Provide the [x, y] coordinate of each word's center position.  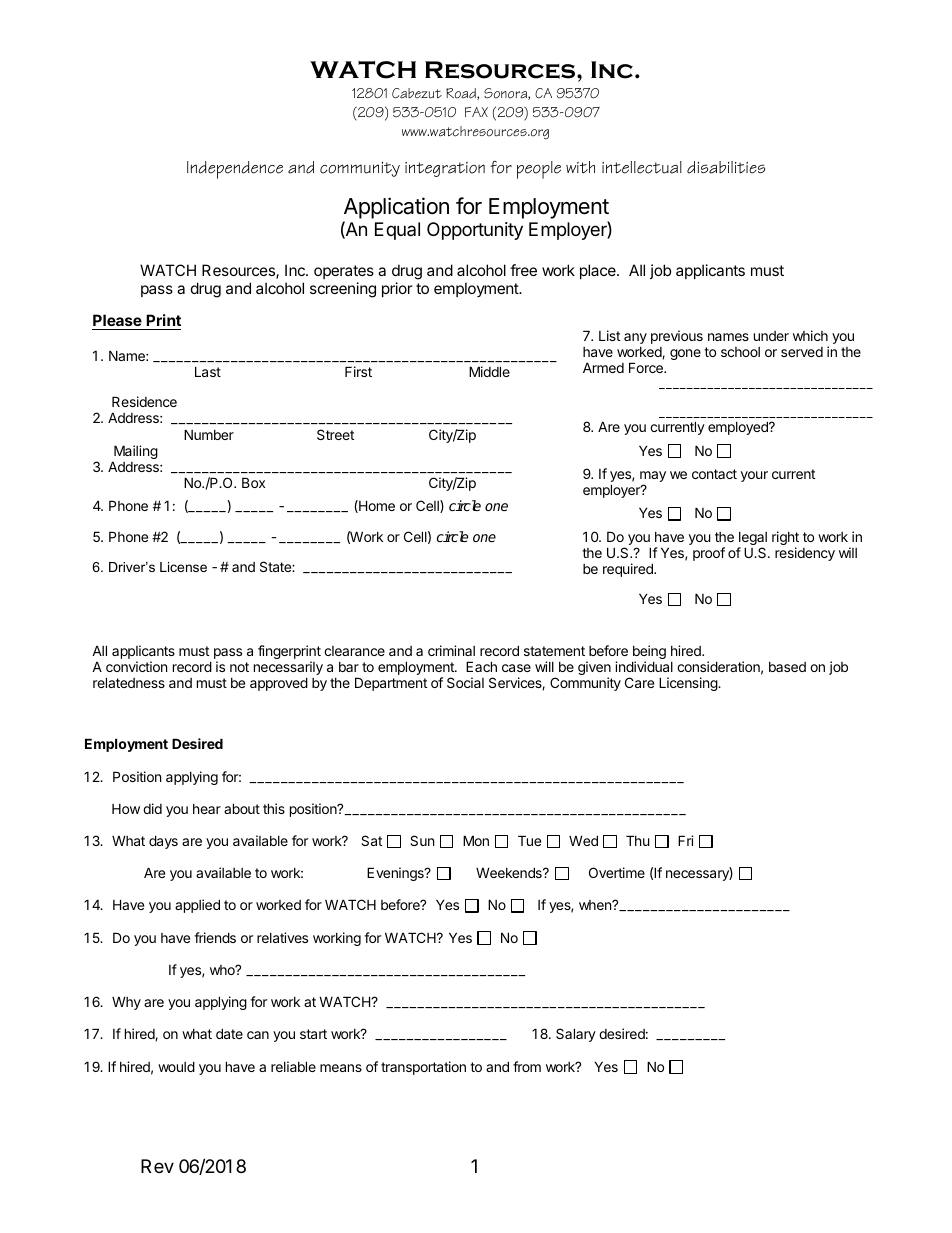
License [183, 567]
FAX [476, 112]
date [229, 1033]
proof [709, 554]
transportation [423, 1068]
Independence [235, 170]
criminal [451, 650]
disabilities [726, 167]
